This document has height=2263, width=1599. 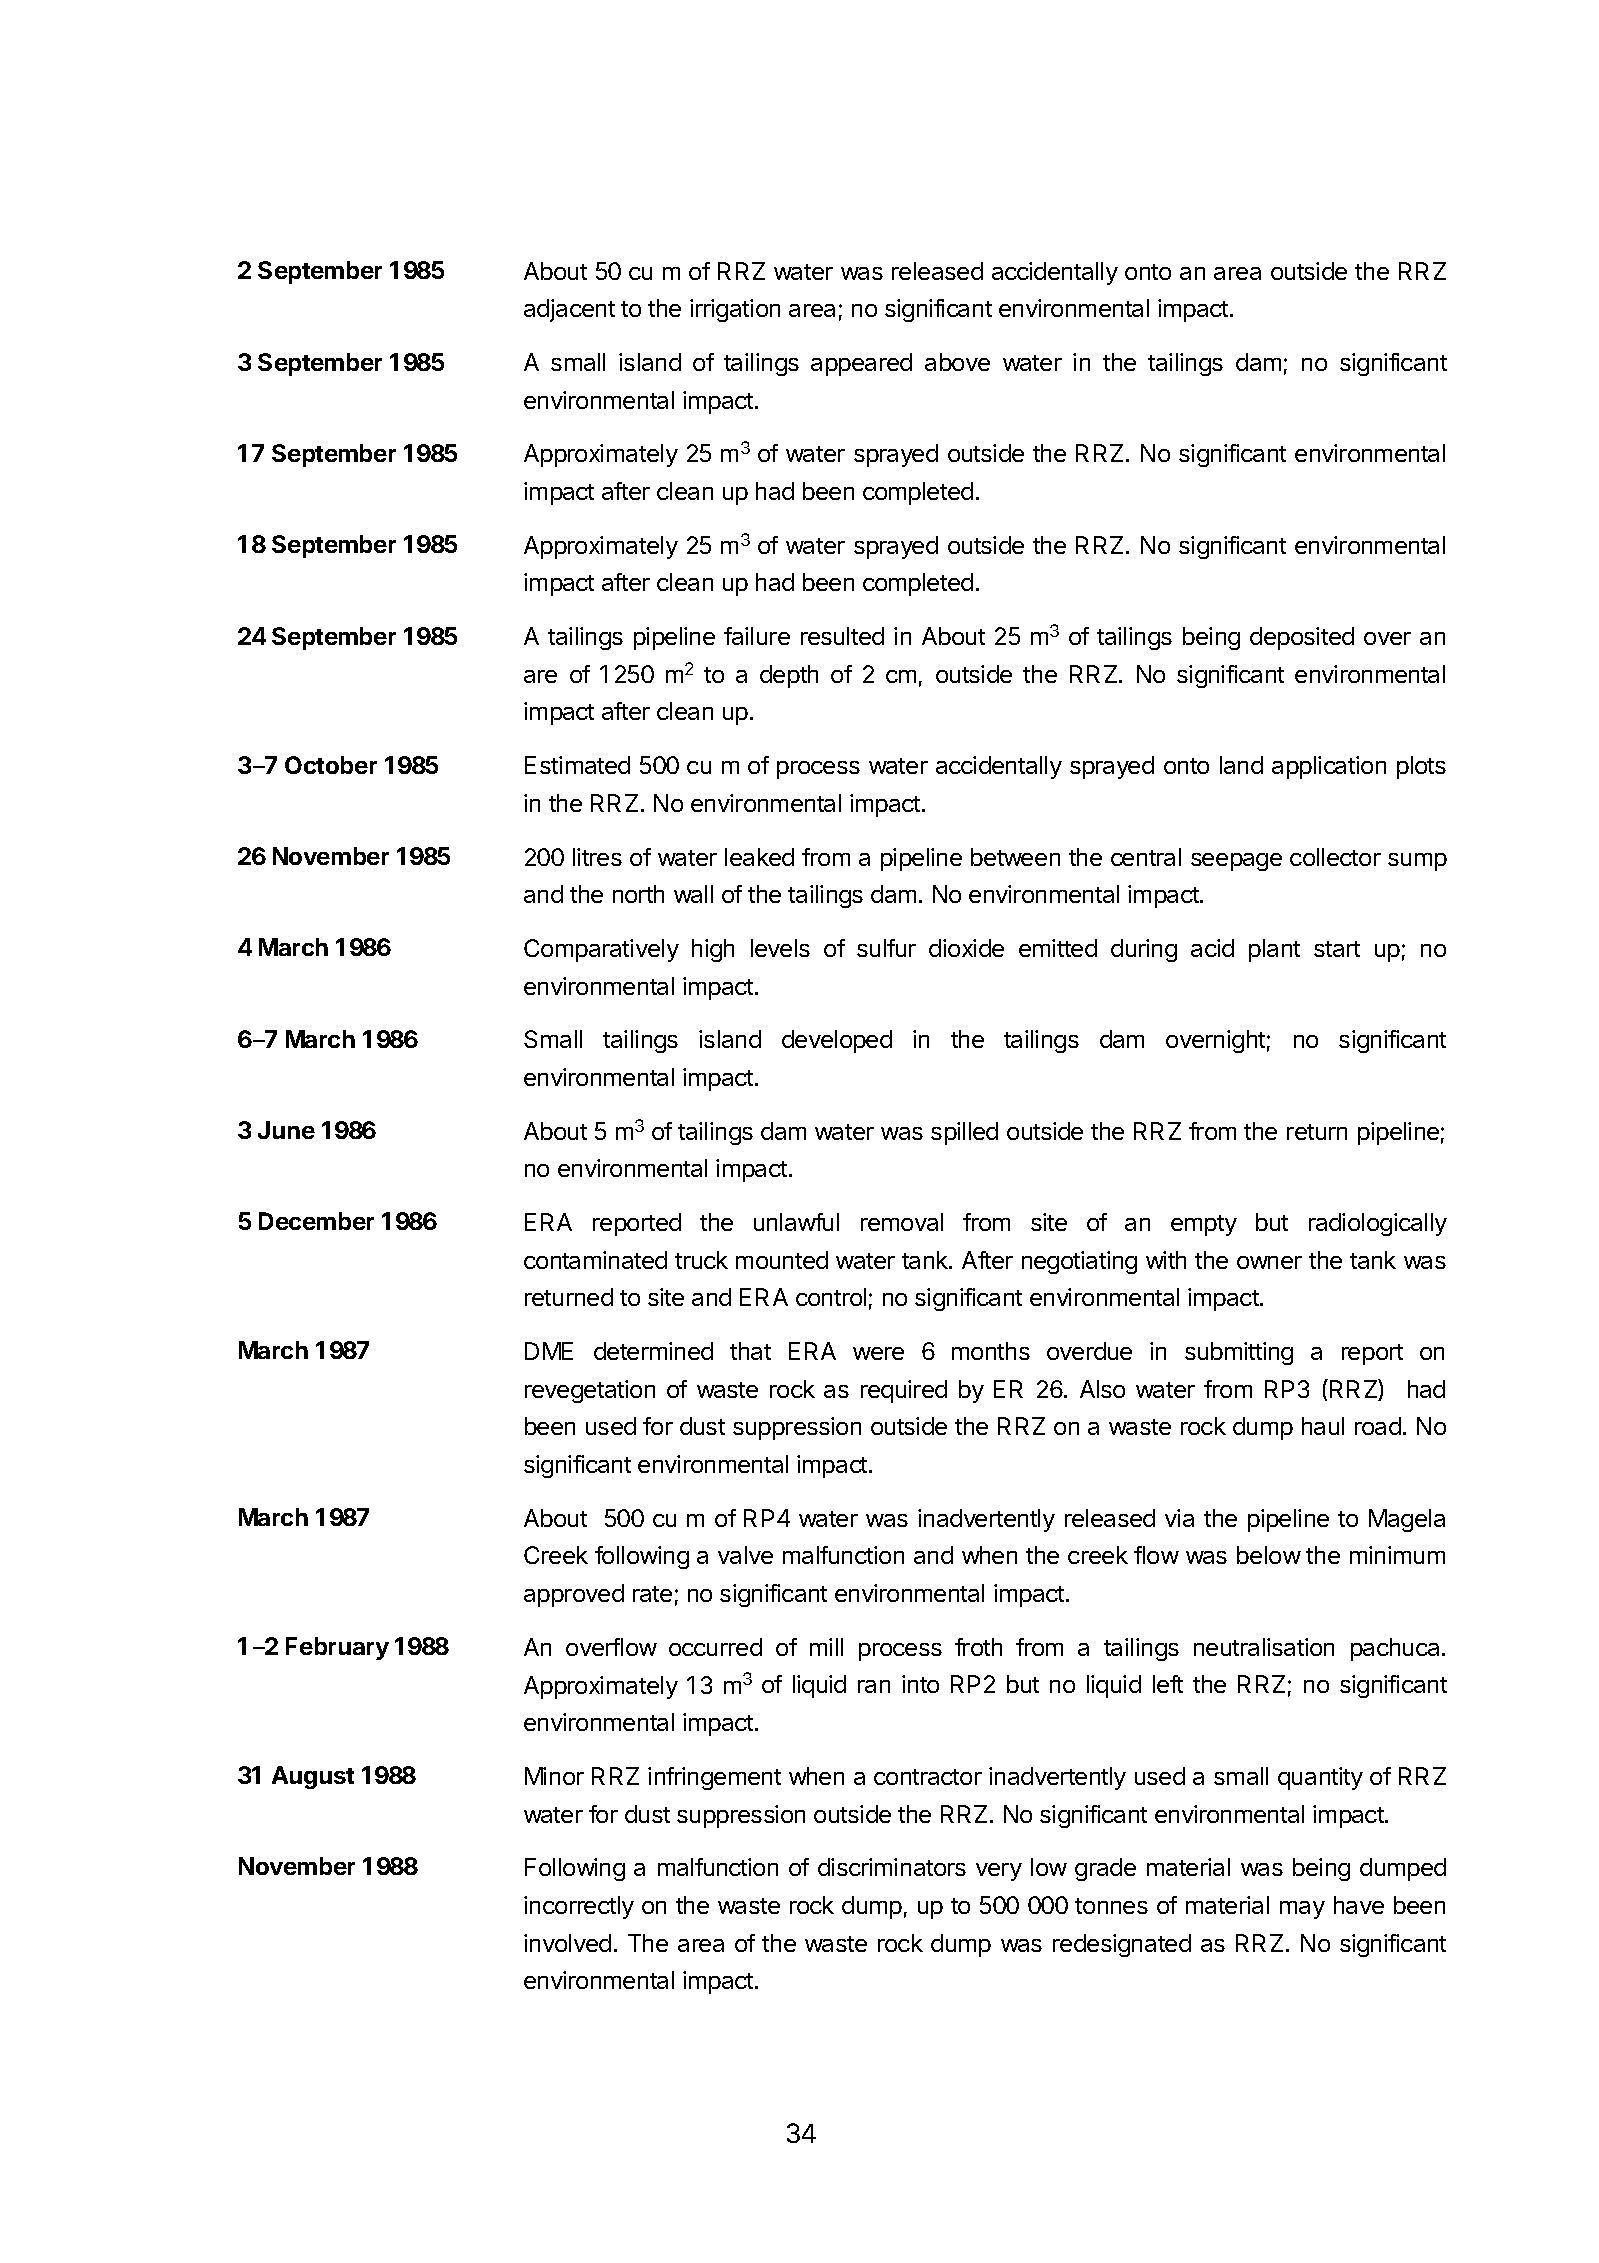 What do you see at coordinates (579, 1907) in the document?
I see `incorrectly` at bounding box center [579, 1907].
